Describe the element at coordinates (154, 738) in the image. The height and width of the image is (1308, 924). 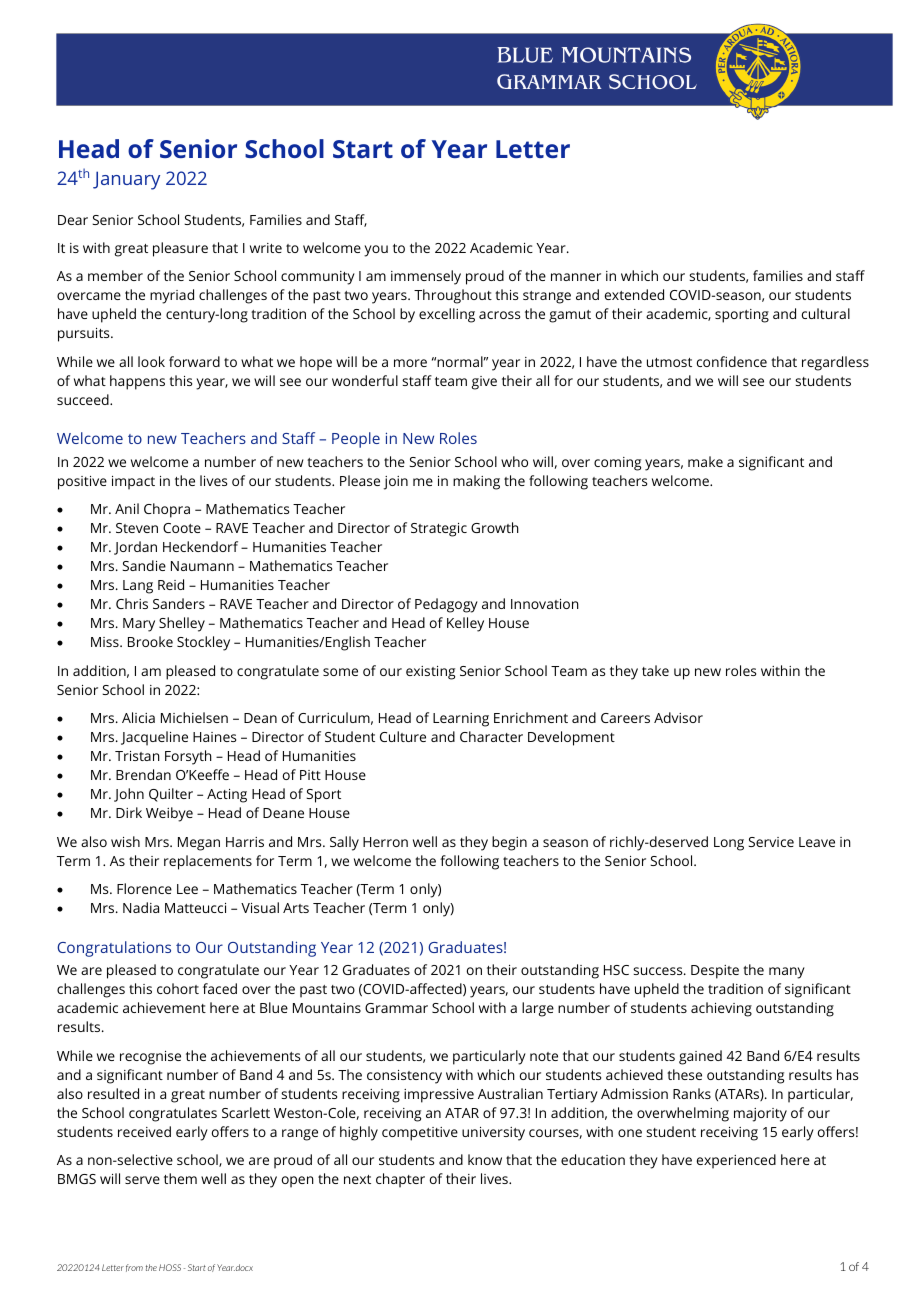
I see `Jacqueline` at that location.
